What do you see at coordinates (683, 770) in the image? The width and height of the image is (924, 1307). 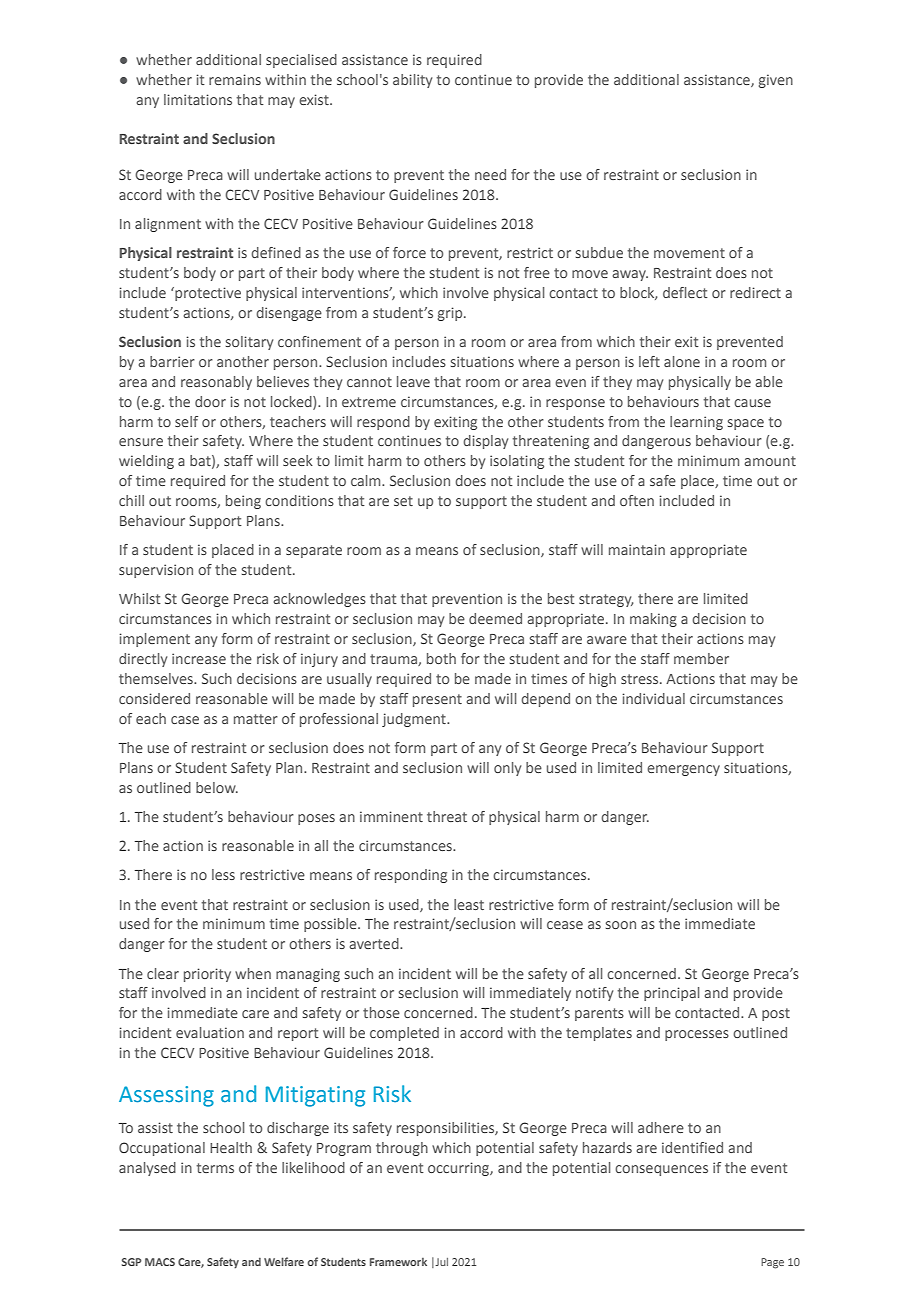 I see `emergency` at bounding box center [683, 770].
